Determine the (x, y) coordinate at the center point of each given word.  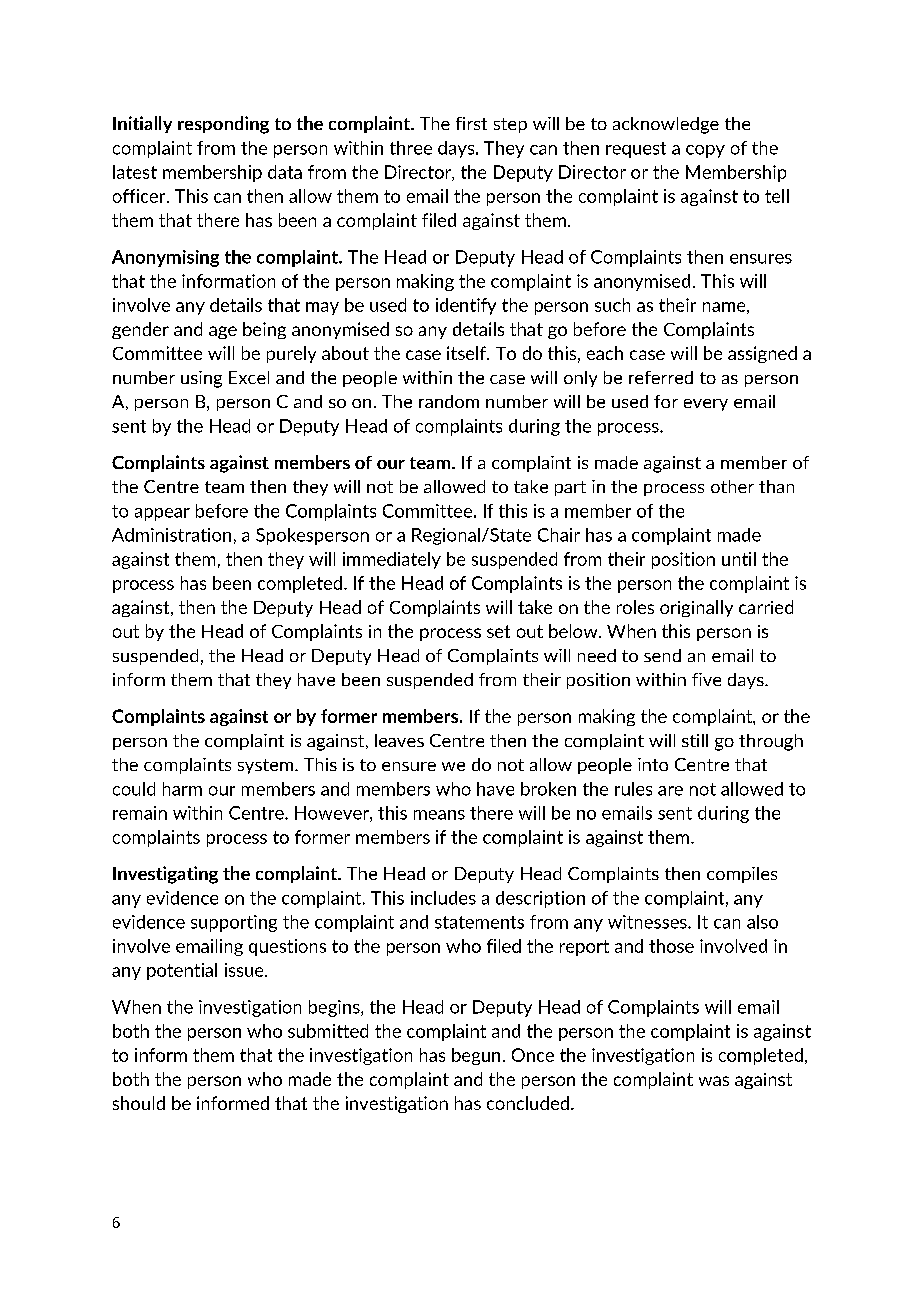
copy (705, 151)
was (714, 1081)
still (695, 740)
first (471, 123)
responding (223, 125)
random (449, 401)
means (439, 815)
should (139, 1103)
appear (162, 514)
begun (476, 1056)
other (732, 486)
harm (182, 789)
